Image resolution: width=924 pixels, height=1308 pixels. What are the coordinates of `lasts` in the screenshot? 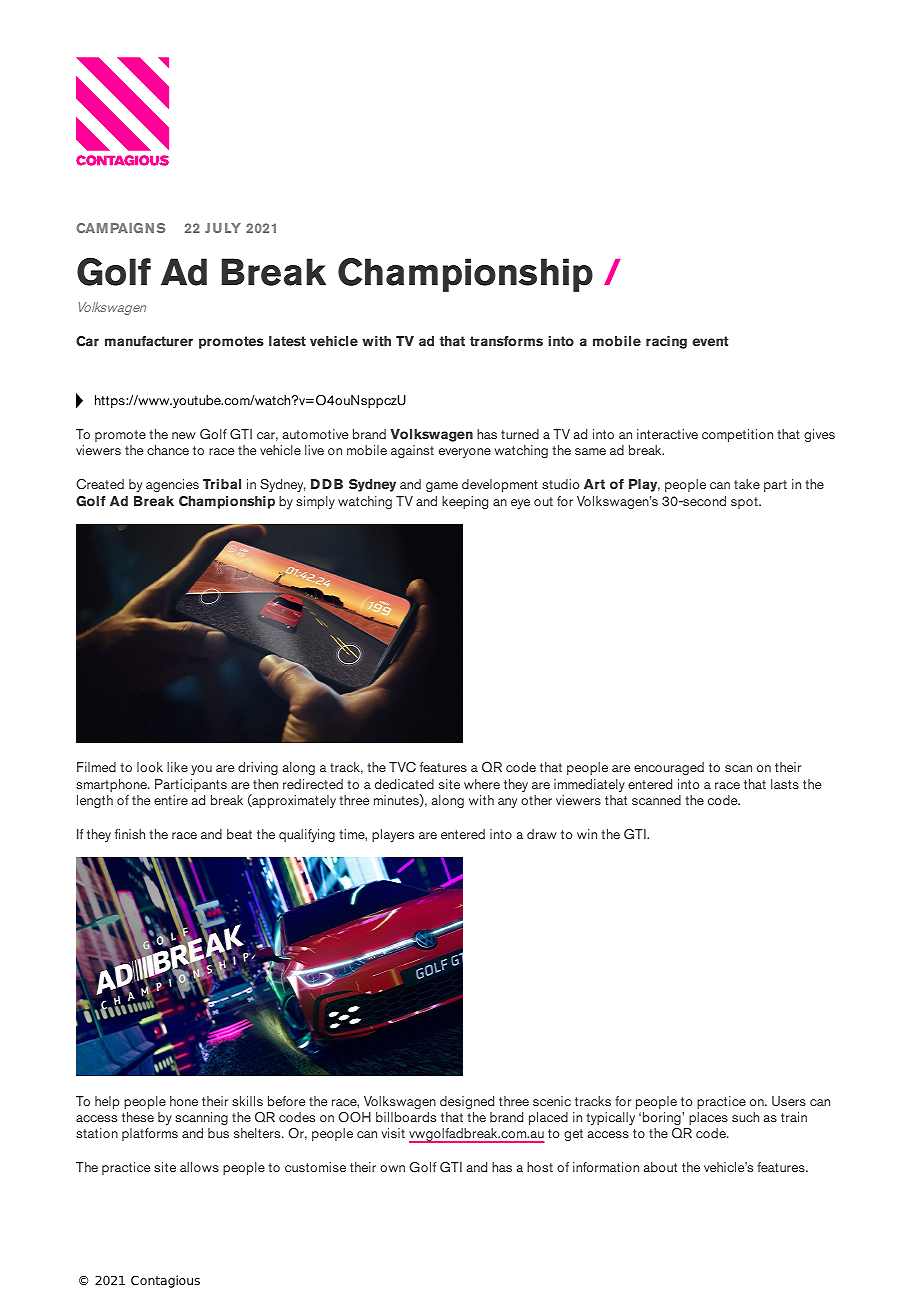 It's located at (785, 784).
